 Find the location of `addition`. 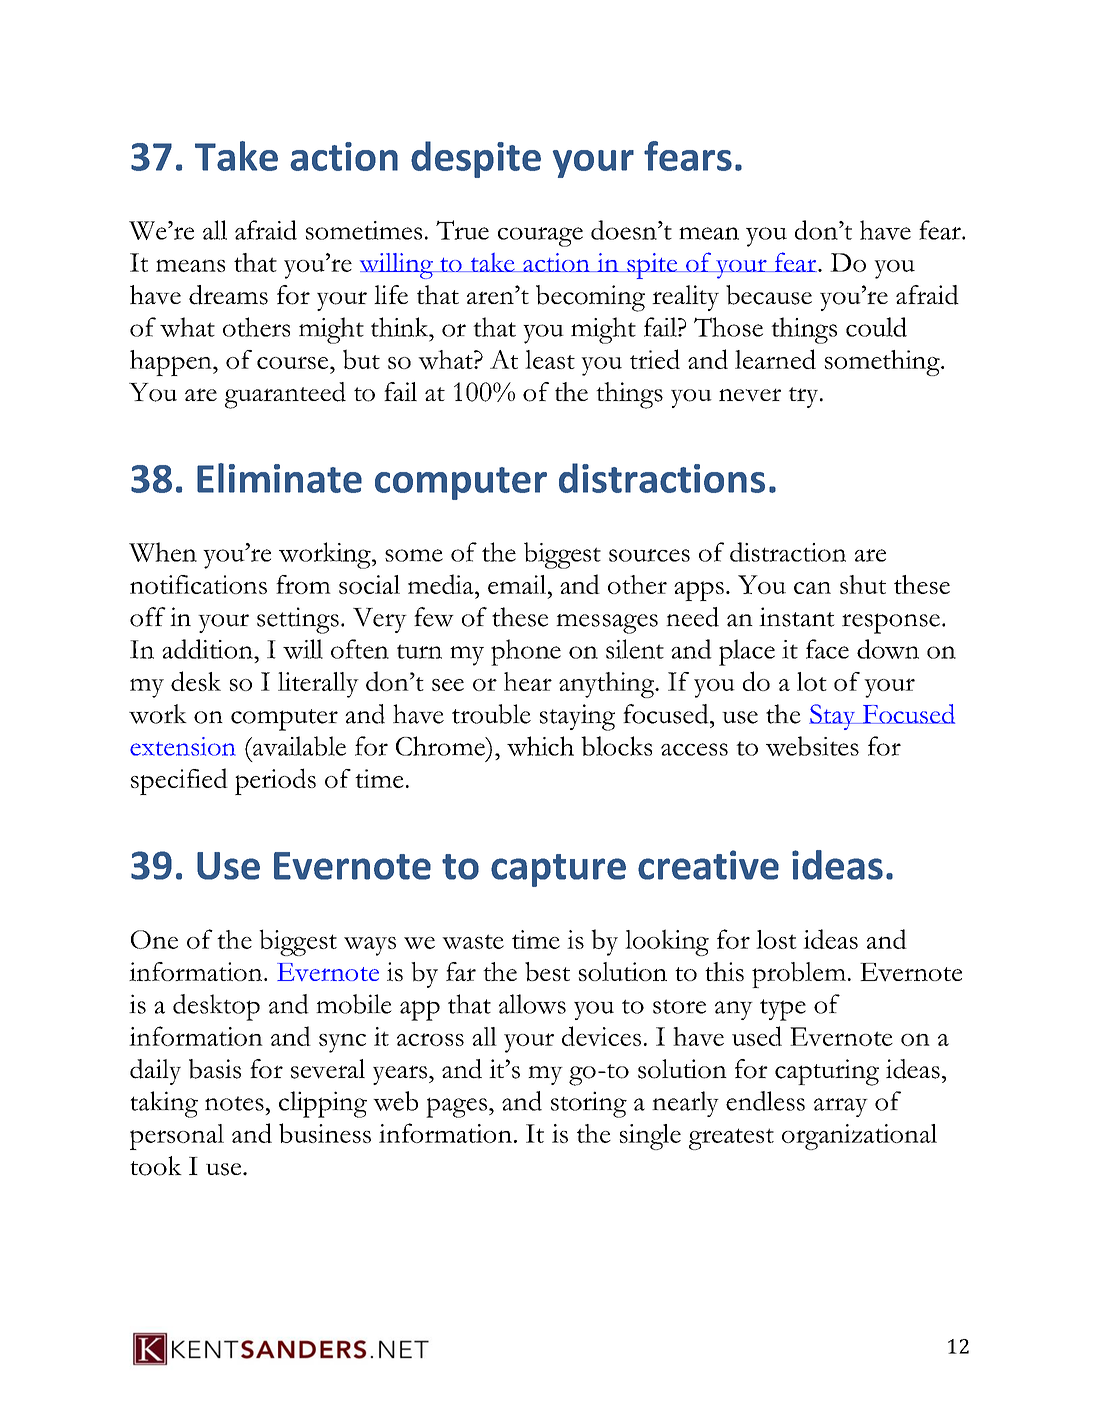

addition is located at coordinates (208, 649).
